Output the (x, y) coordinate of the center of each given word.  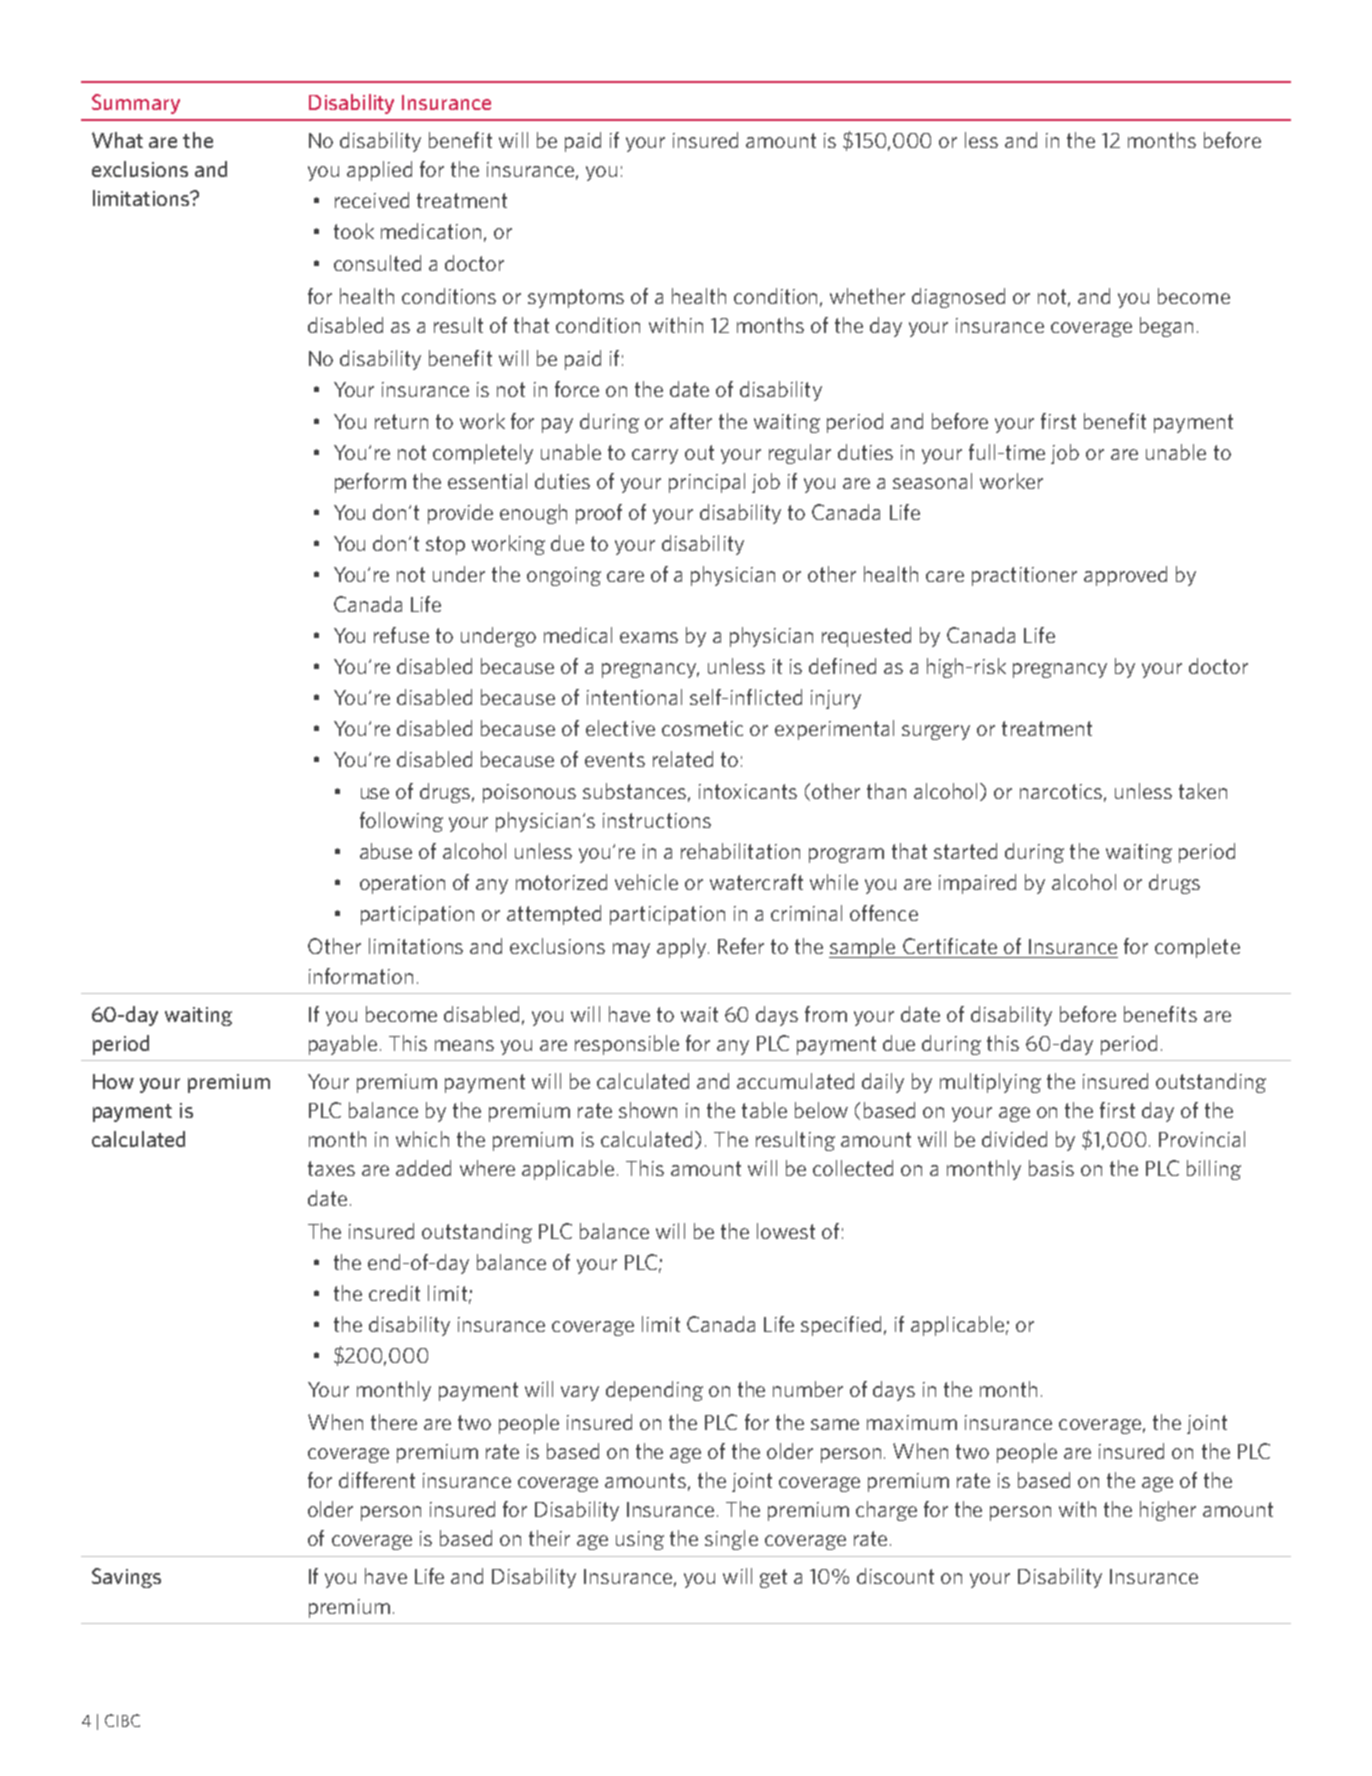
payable (345, 1045)
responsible (627, 1045)
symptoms (576, 298)
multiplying (990, 1083)
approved (1125, 576)
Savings (126, 1578)
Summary (136, 104)
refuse (401, 635)
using (640, 1540)
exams (649, 637)
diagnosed (958, 298)
